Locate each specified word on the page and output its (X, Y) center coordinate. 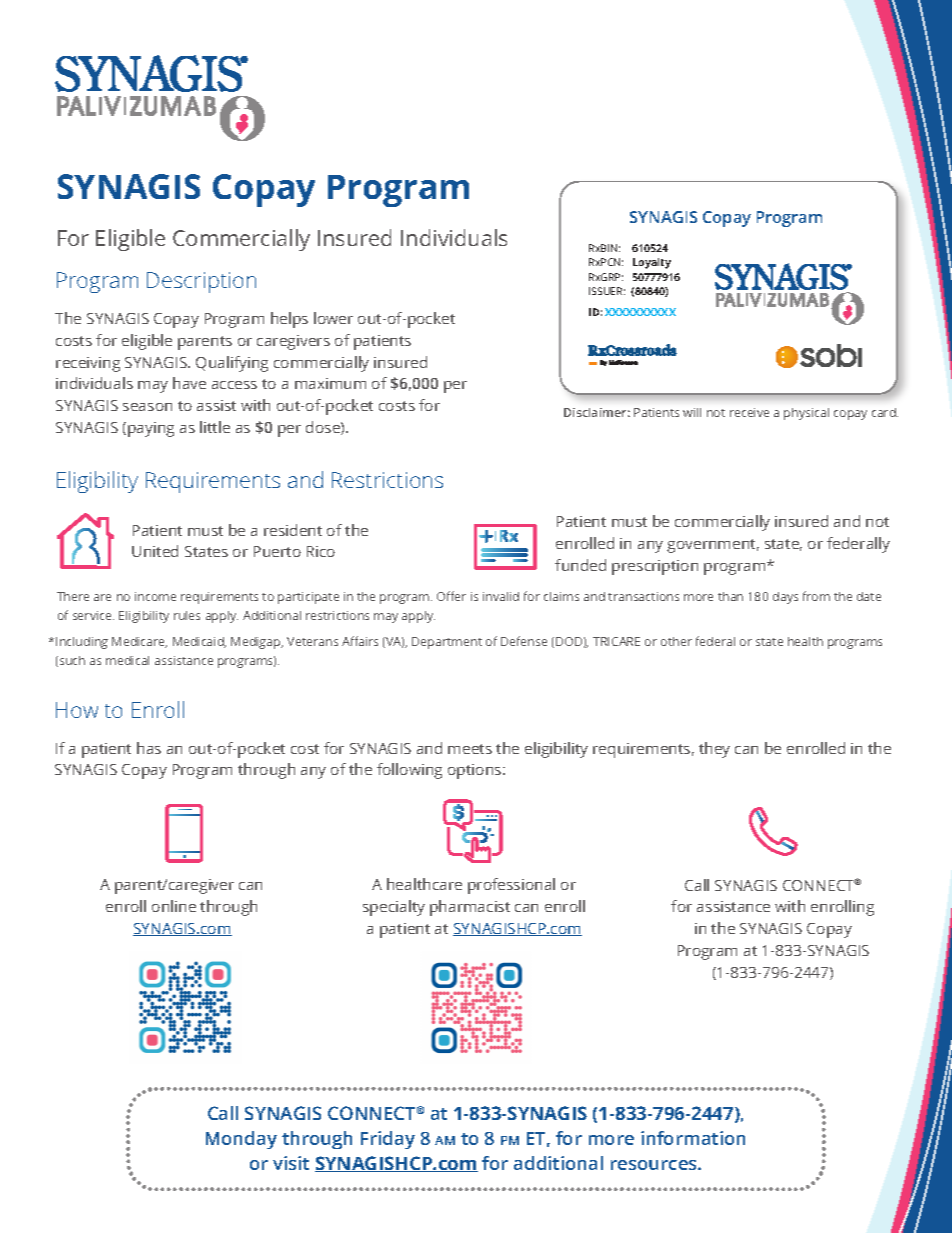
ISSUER (607, 291)
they (714, 750)
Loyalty (652, 263)
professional (511, 886)
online (174, 906)
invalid (501, 596)
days (785, 598)
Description (201, 282)
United (155, 551)
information (693, 1138)
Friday (388, 1140)
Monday (241, 1140)
